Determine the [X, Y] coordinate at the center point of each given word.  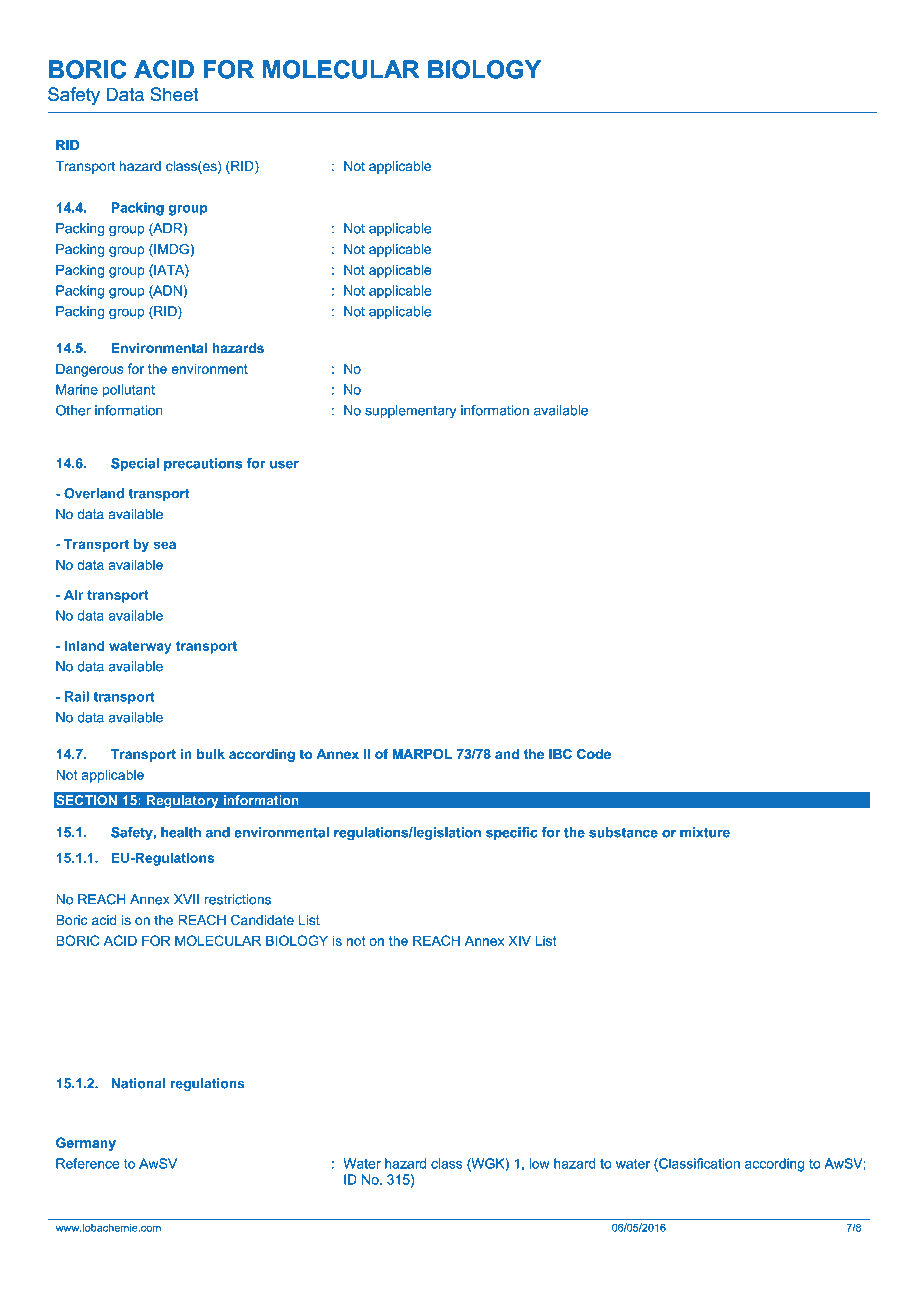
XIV [519, 940]
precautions [203, 464]
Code [594, 754]
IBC [560, 754]
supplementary [410, 411]
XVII [186, 899]
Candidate [262, 920]
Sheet [174, 94]
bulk [211, 754]
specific [512, 833]
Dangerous [90, 370]
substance [623, 832]
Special [135, 464]
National [138, 1083]
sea [165, 545]
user [284, 465]
